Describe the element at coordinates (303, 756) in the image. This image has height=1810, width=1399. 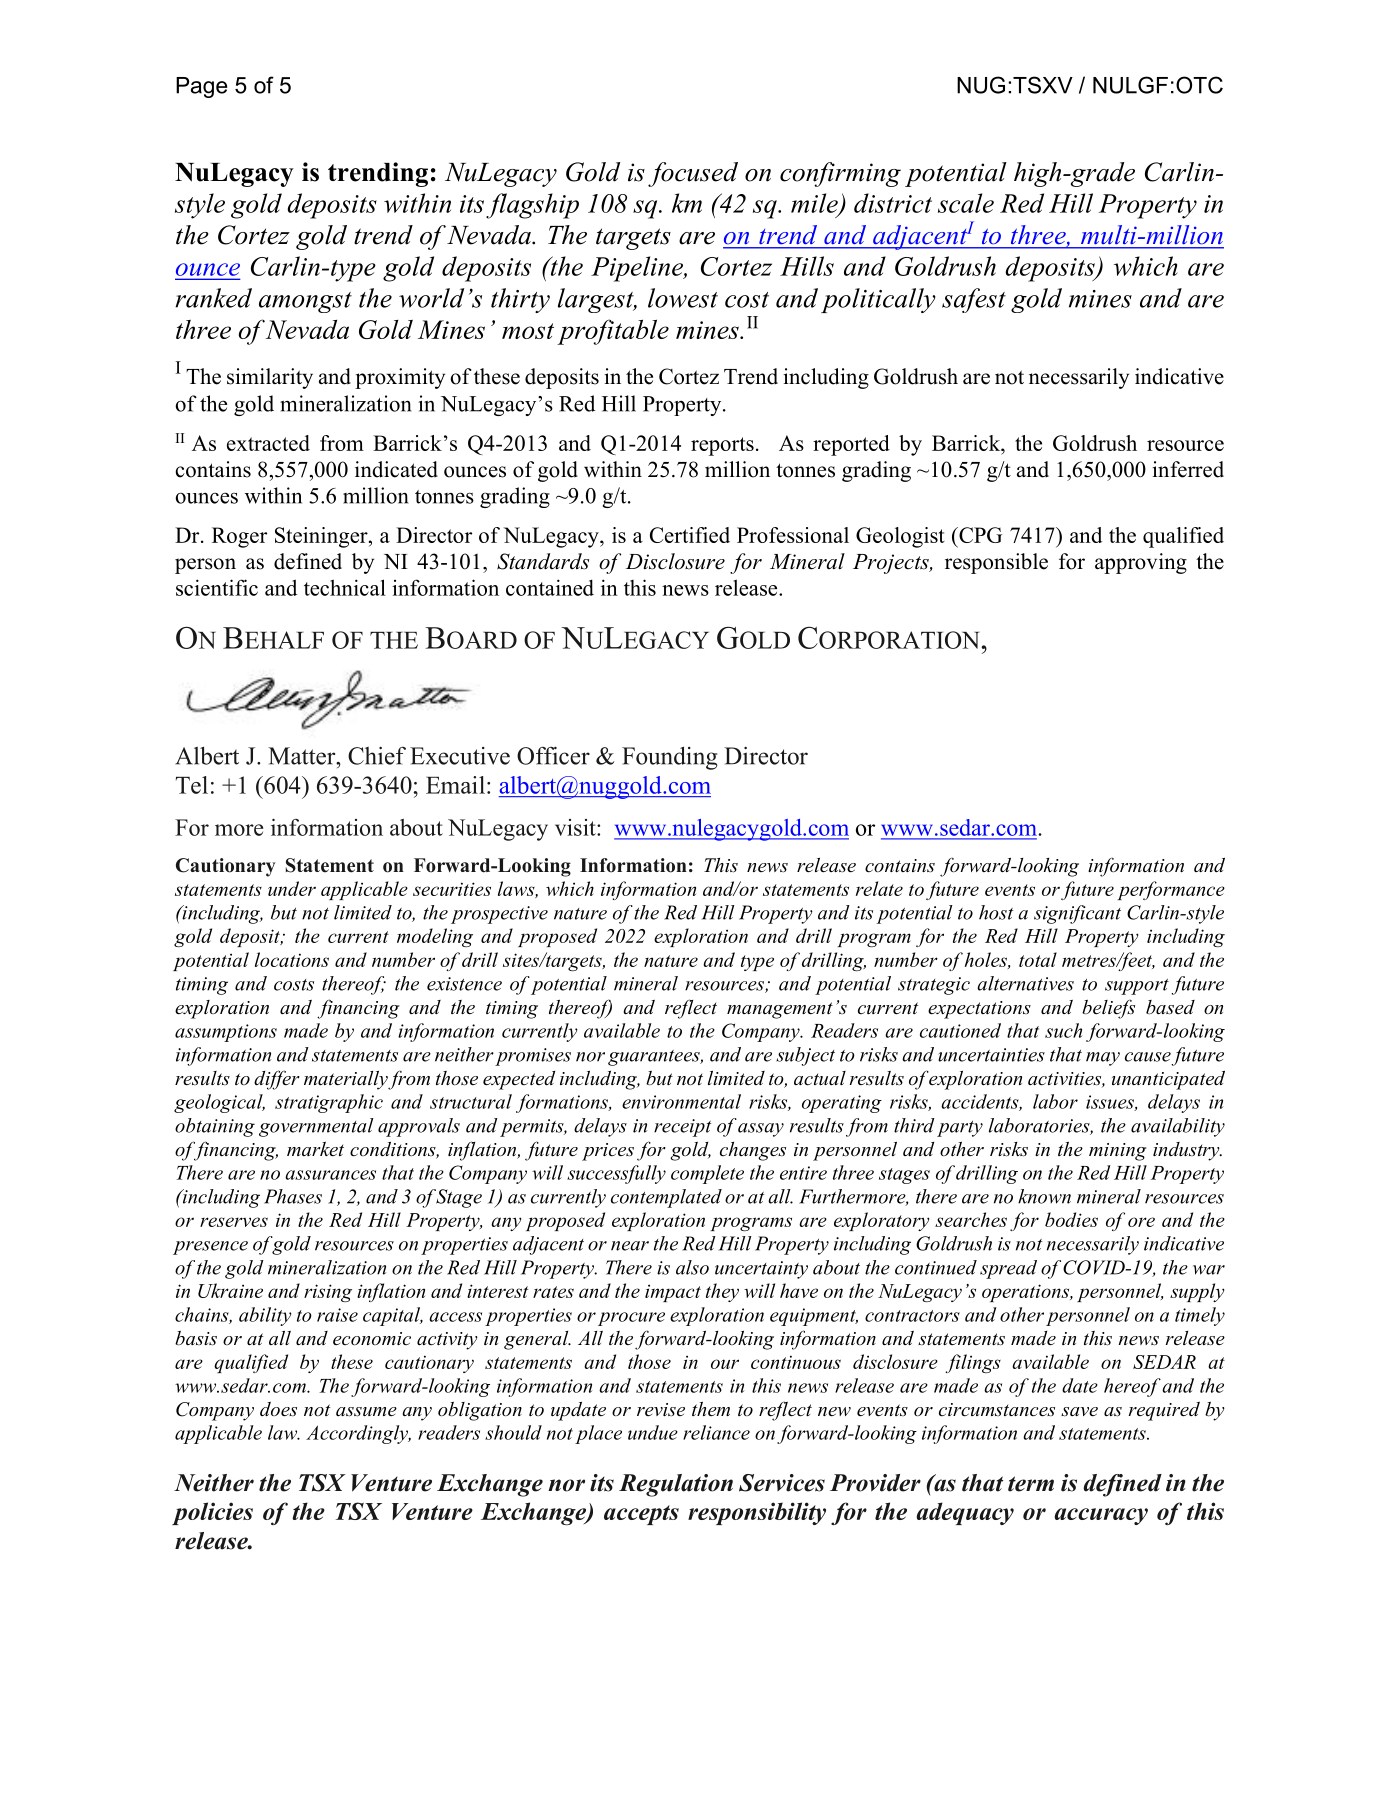
I see `Matter` at that location.
